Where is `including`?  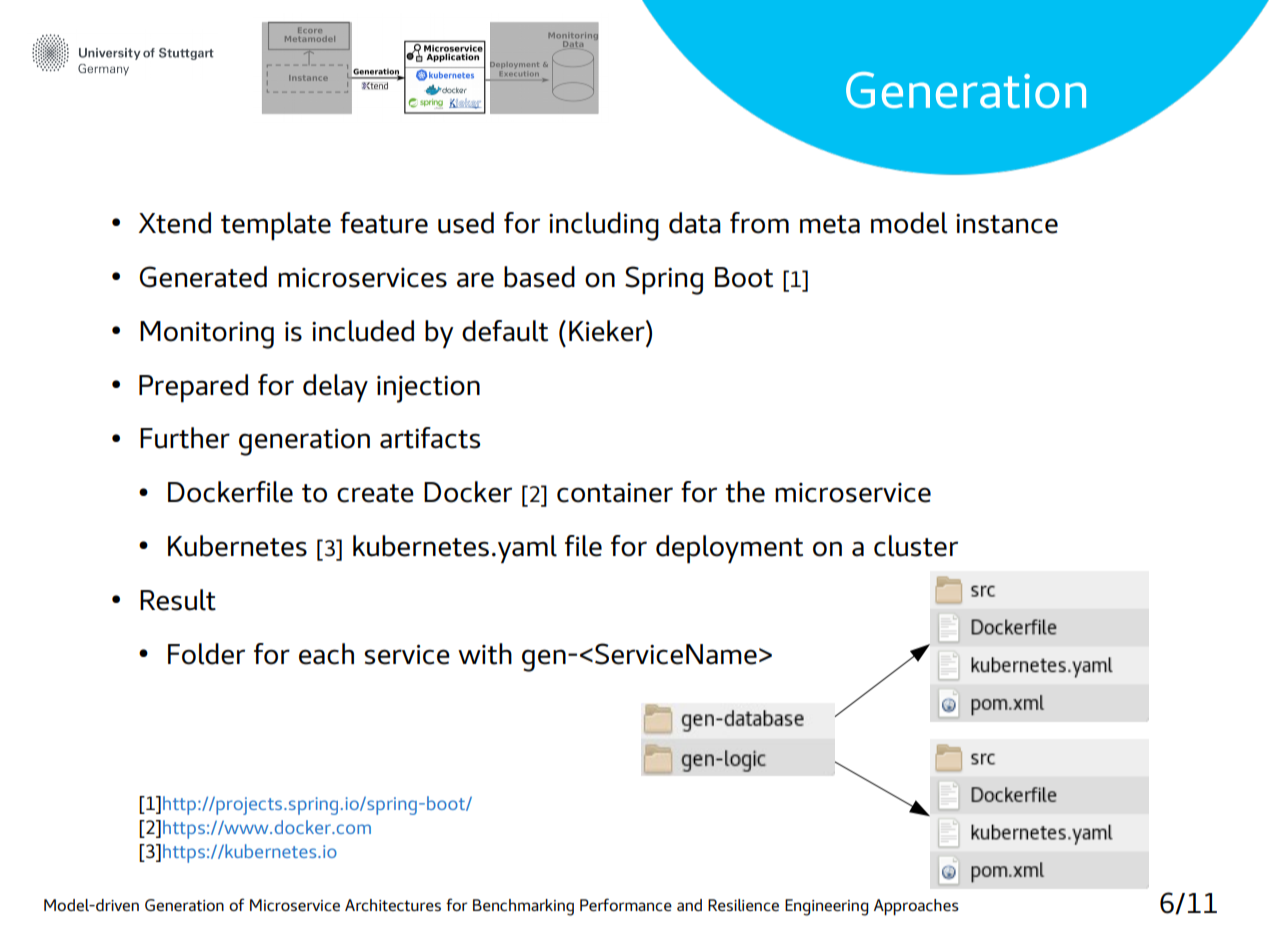
including is located at coordinates (604, 226).
